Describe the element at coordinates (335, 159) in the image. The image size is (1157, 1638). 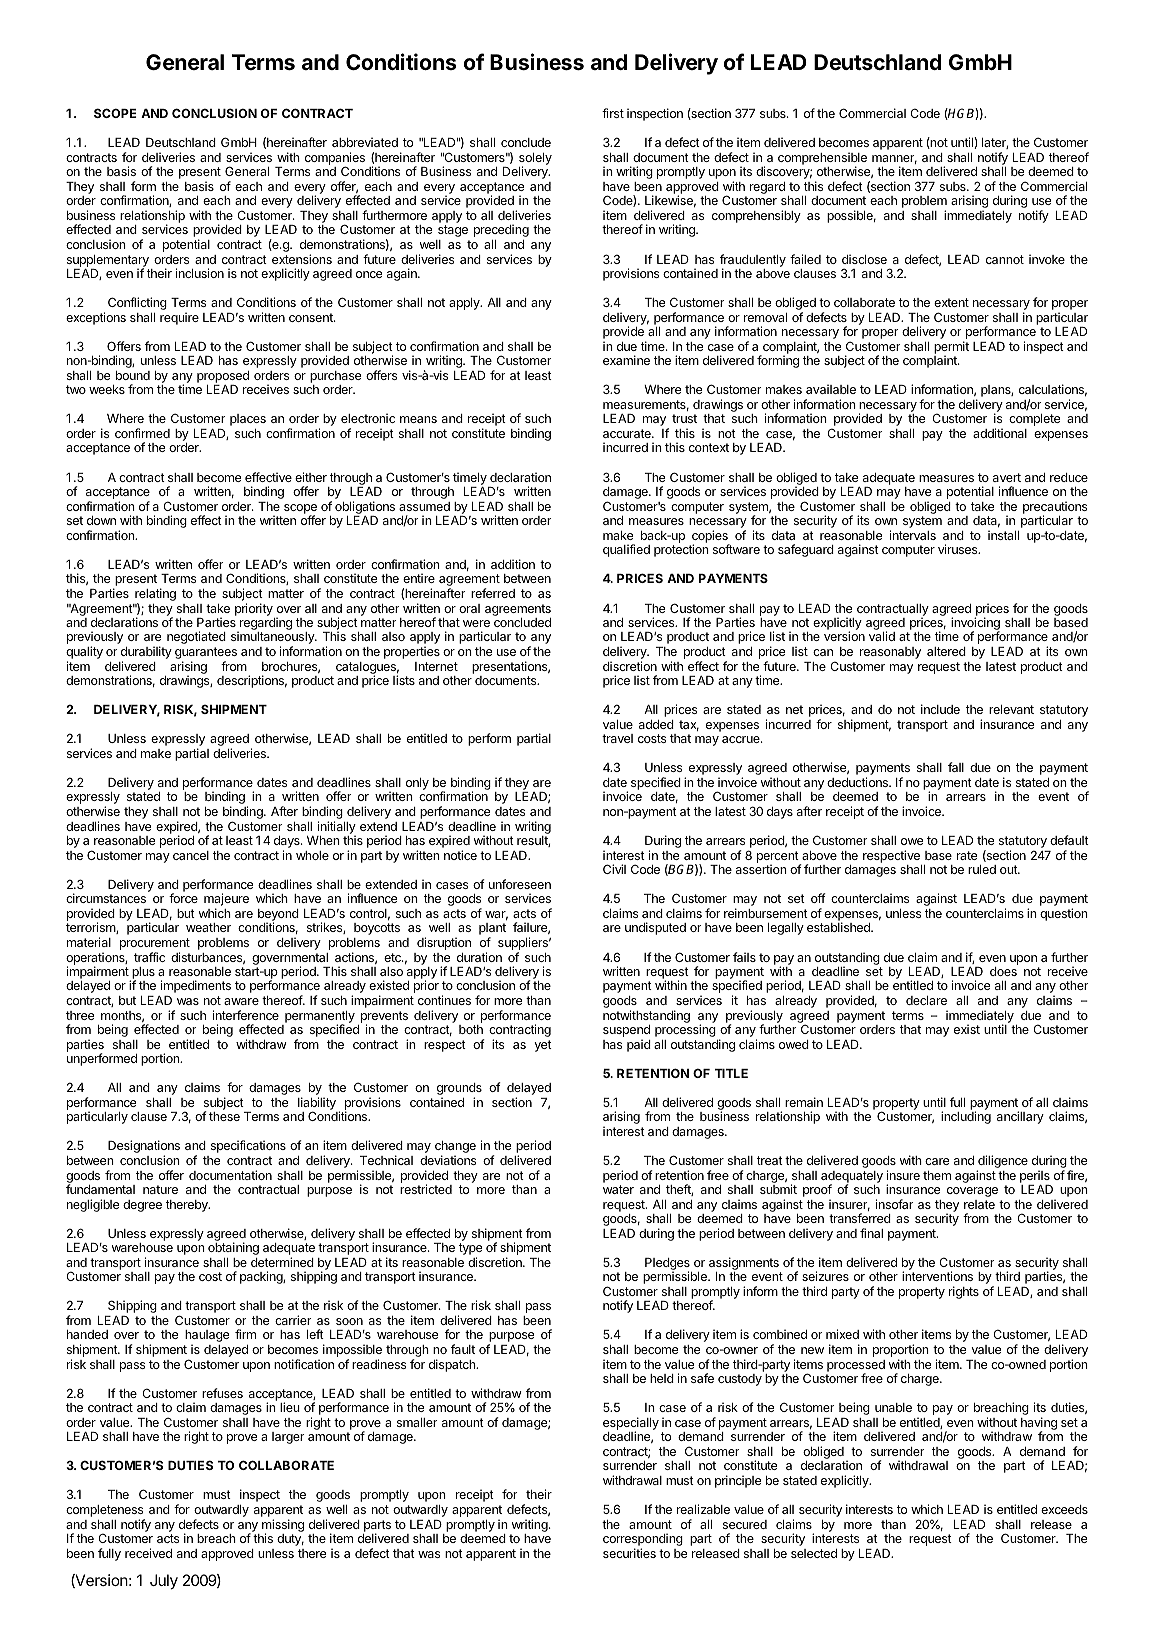
I see `companies` at that location.
